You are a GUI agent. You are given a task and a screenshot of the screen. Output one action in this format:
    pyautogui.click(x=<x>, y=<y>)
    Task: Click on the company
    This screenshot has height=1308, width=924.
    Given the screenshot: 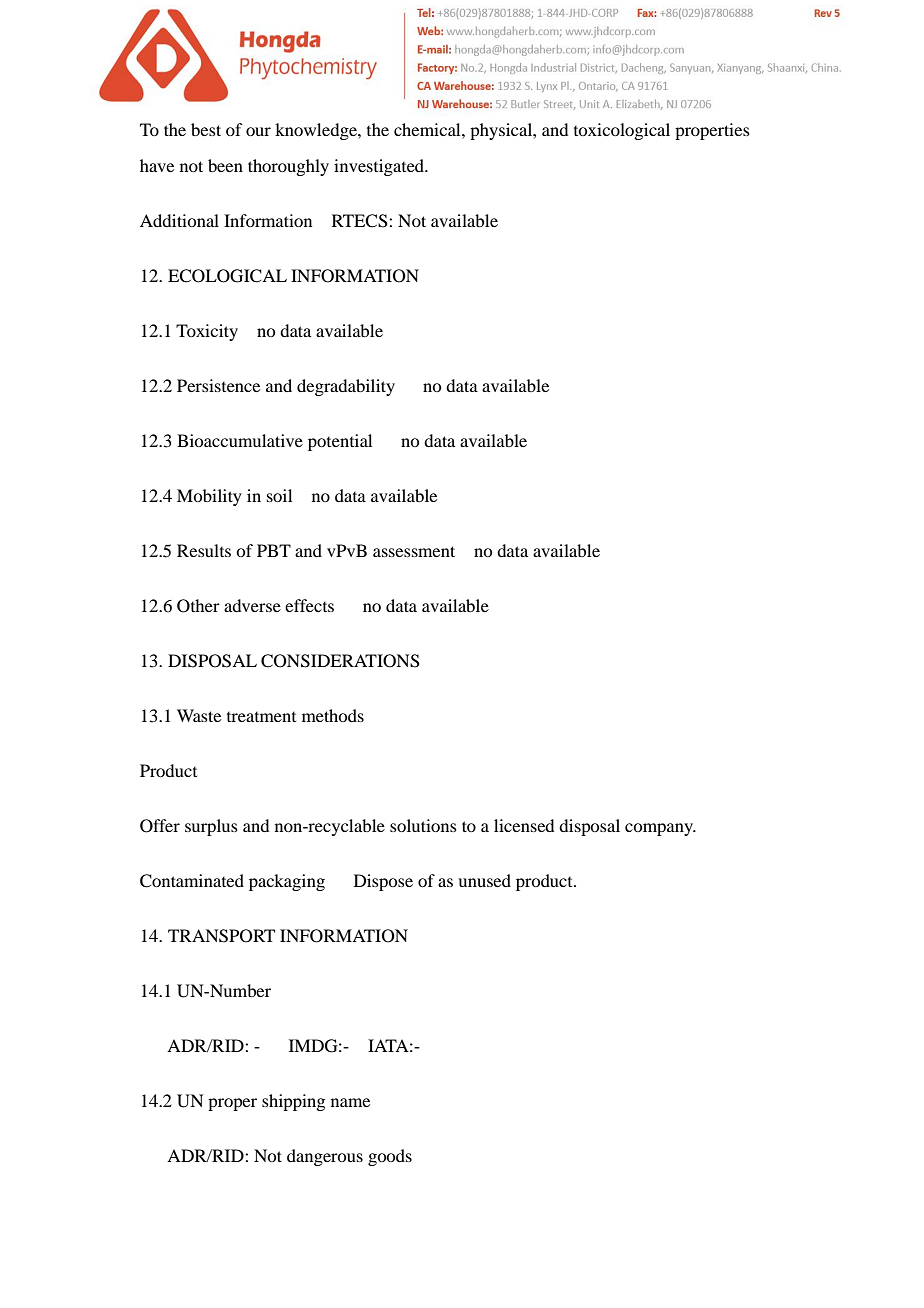 What is the action you would take?
    pyautogui.click(x=660, y=829)
